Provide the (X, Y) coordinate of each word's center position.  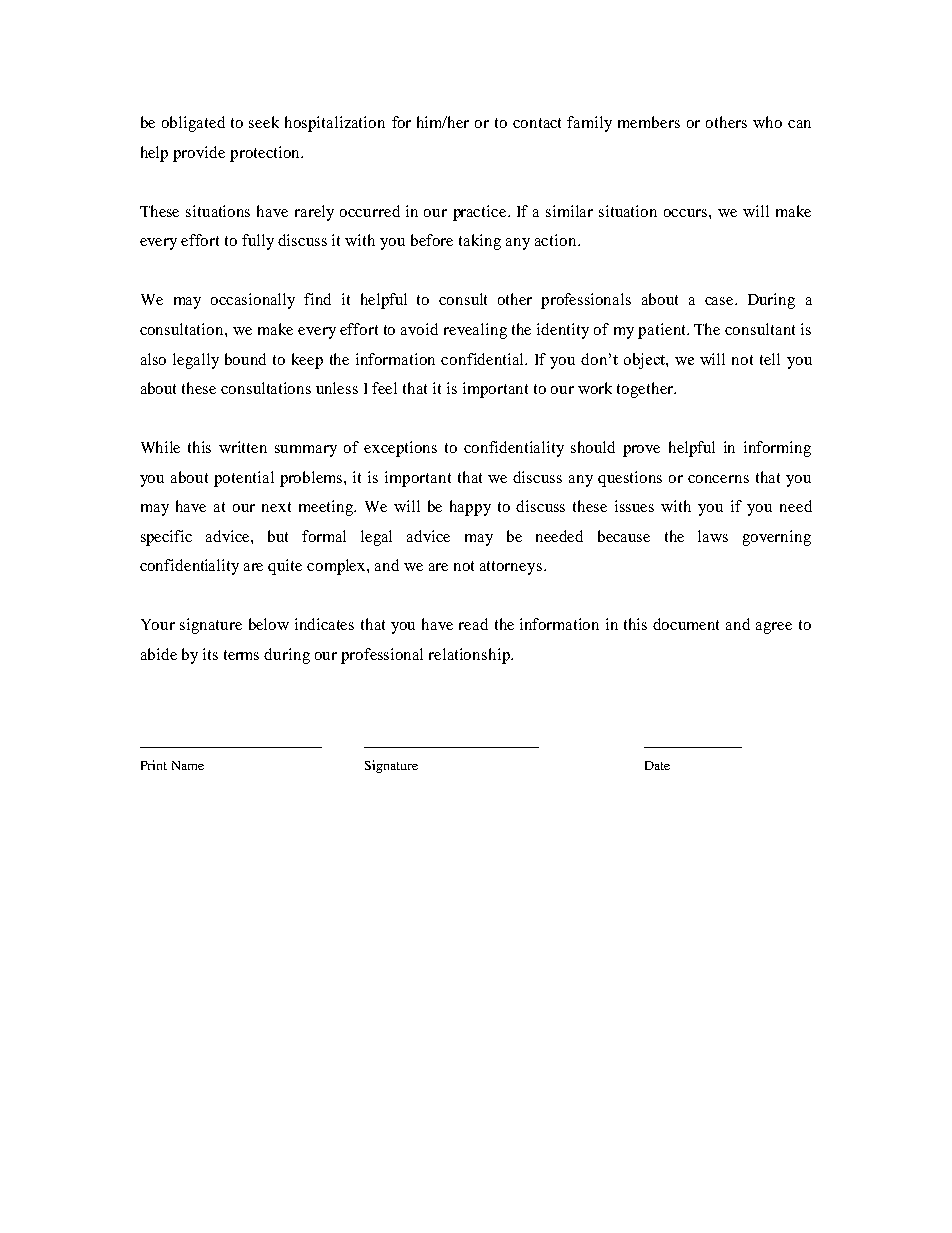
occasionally (253, 301)
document (686, 624)
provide (199, 154)
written (243, 447)
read (473, 624)
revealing (475, 331)
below (269, 624)
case (720, 301)
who (767, 122)
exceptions (400, 449)
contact (537, 123)
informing (777, 449)
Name (188, 765)
